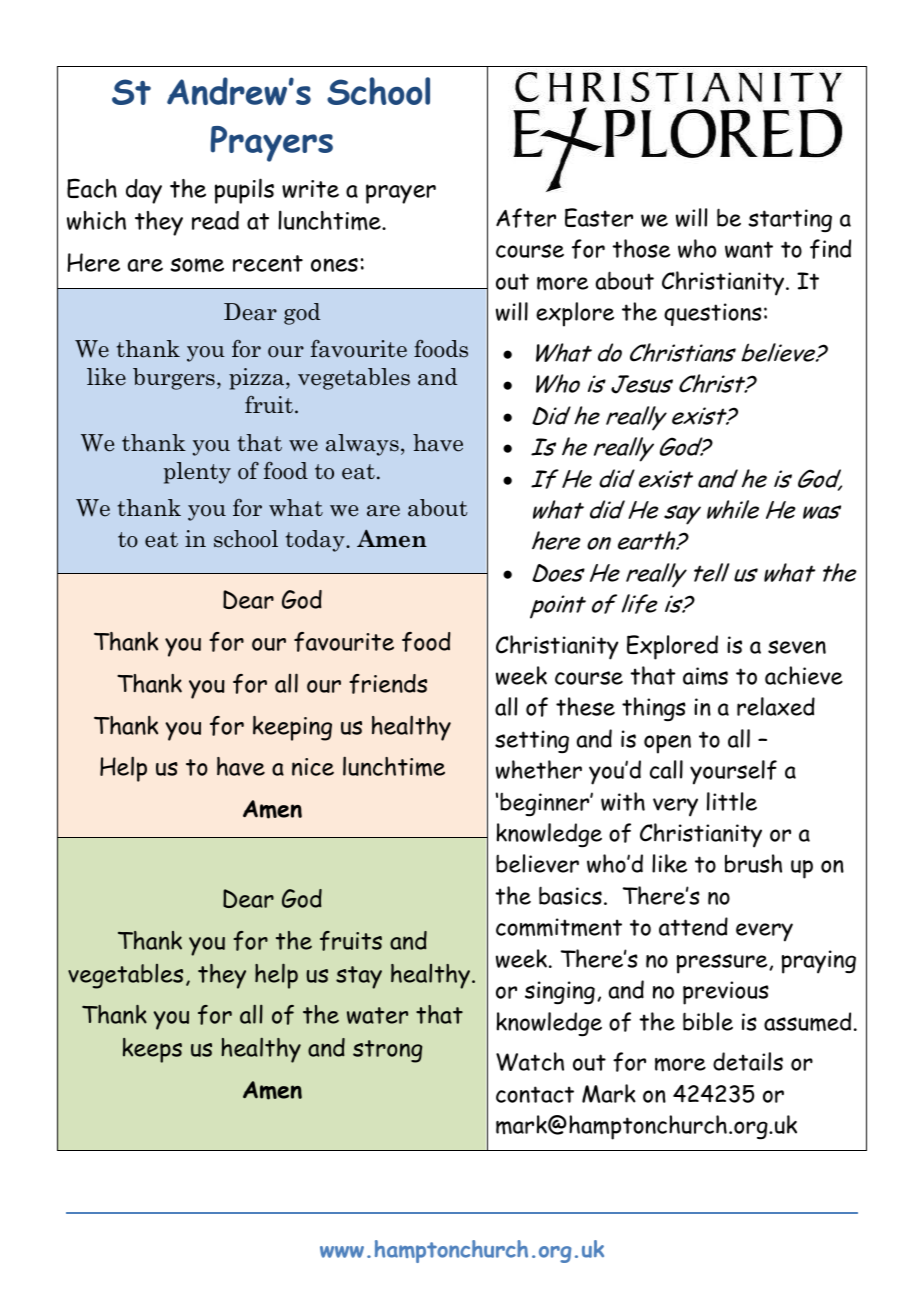 The width and height of the image is (924, 1308). Describe the element at coordinates (526, 218) in the image. I see `After` at that location.
